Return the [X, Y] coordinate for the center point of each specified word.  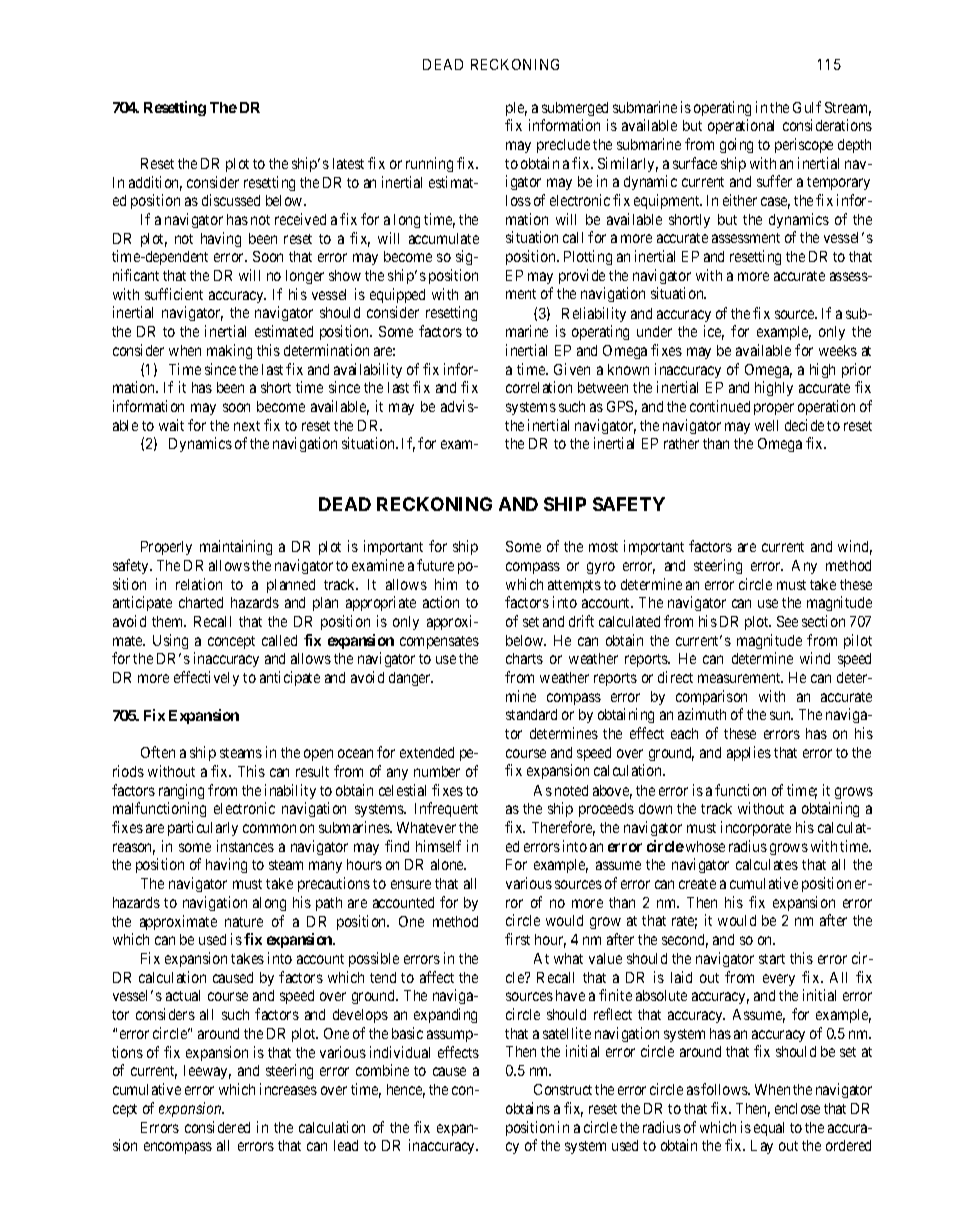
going [736, 145]
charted [201, 602]
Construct [563, 1089]
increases [288, 1089]
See [787, 621]
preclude [563, 146]
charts [524, 658]
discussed [231, 200]
